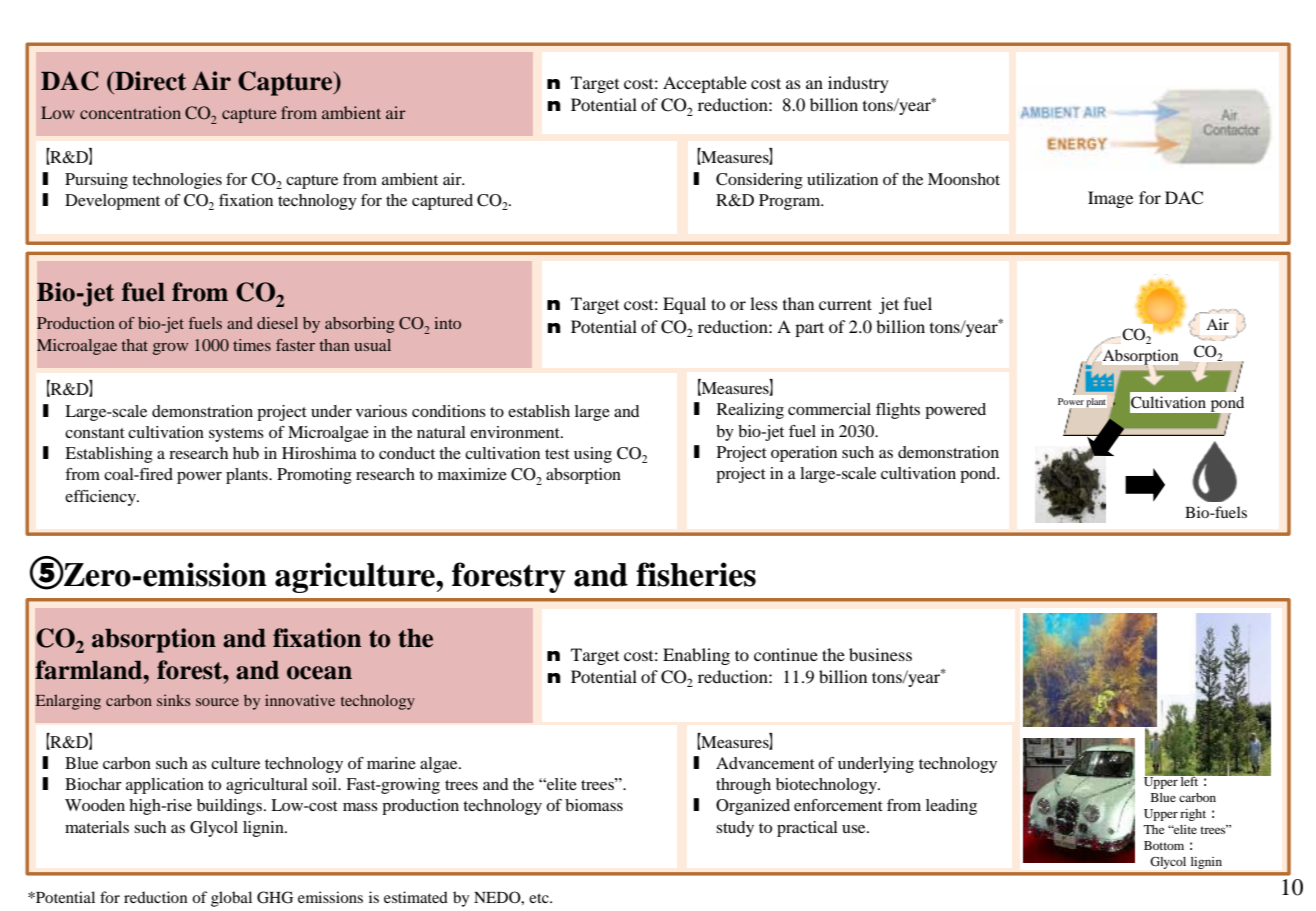 This screenshot has height=911, width=1316. I want to click on Equal, so click(684, 305).
